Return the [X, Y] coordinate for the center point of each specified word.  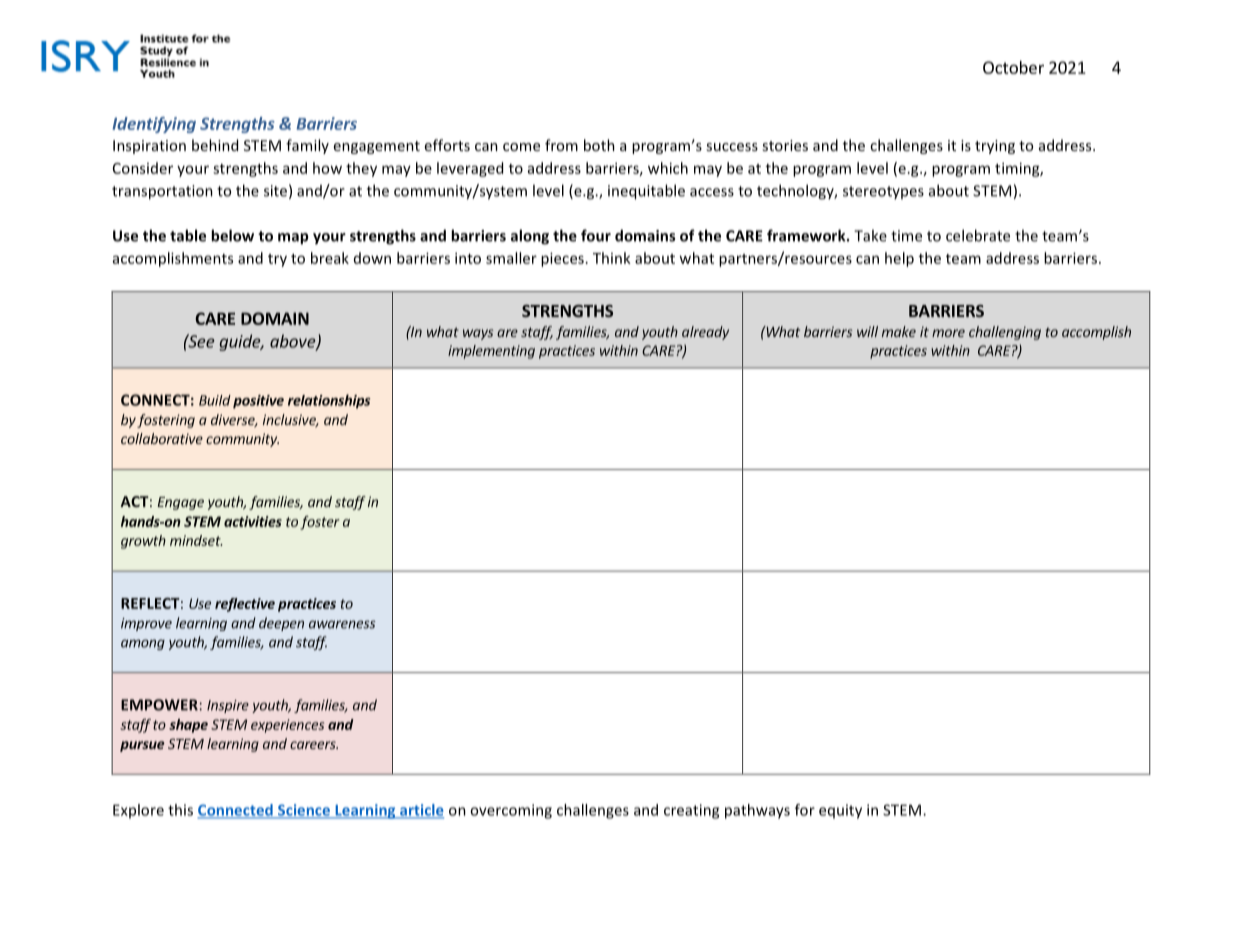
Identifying [154, 125]
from [561, 145]
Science [304, 811]
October [1013, 67]
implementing [491, 352]
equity [840, 811]
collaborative [162, 438]
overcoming [511, 811]
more [948, 333]
